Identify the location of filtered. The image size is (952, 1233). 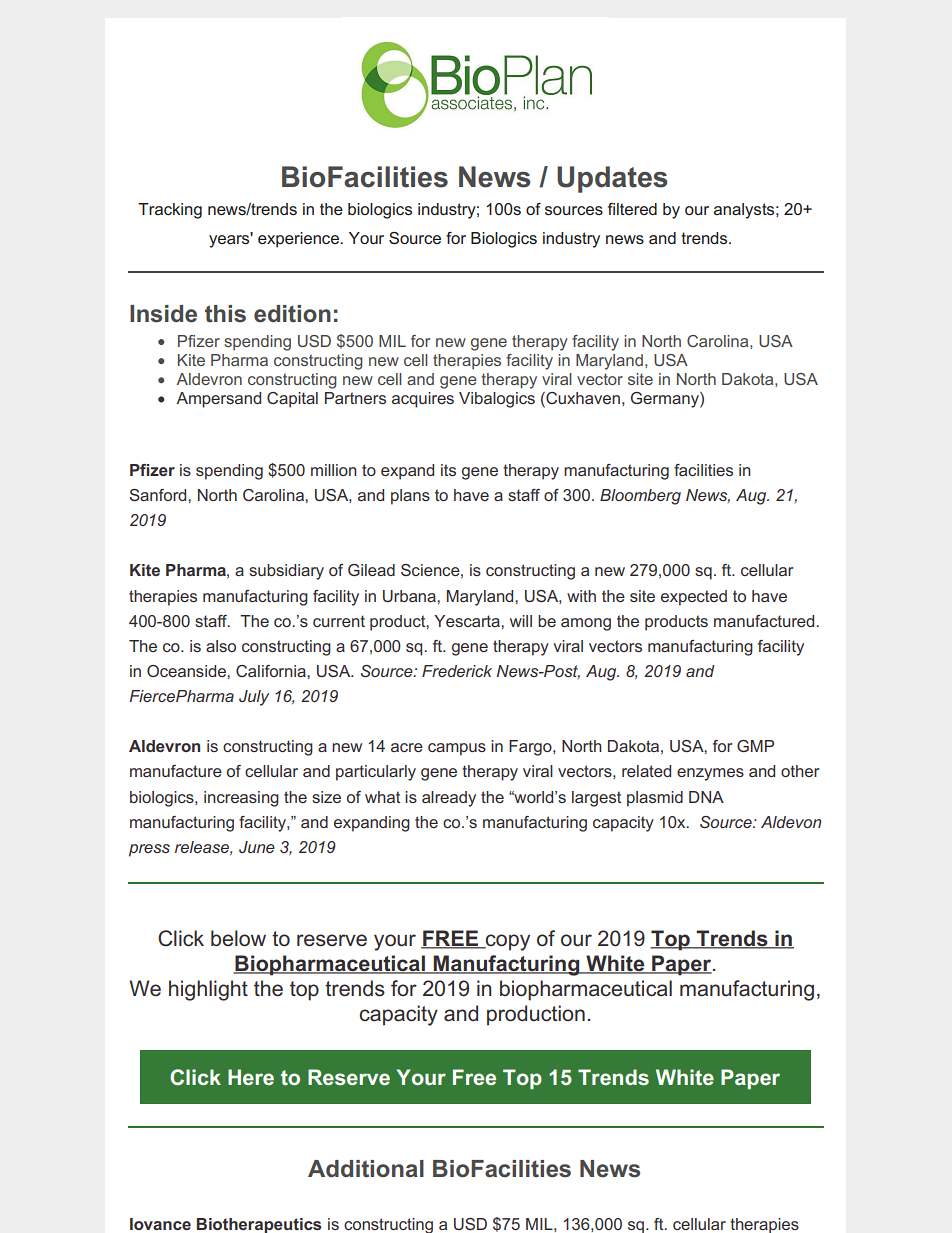
(632, 209).
